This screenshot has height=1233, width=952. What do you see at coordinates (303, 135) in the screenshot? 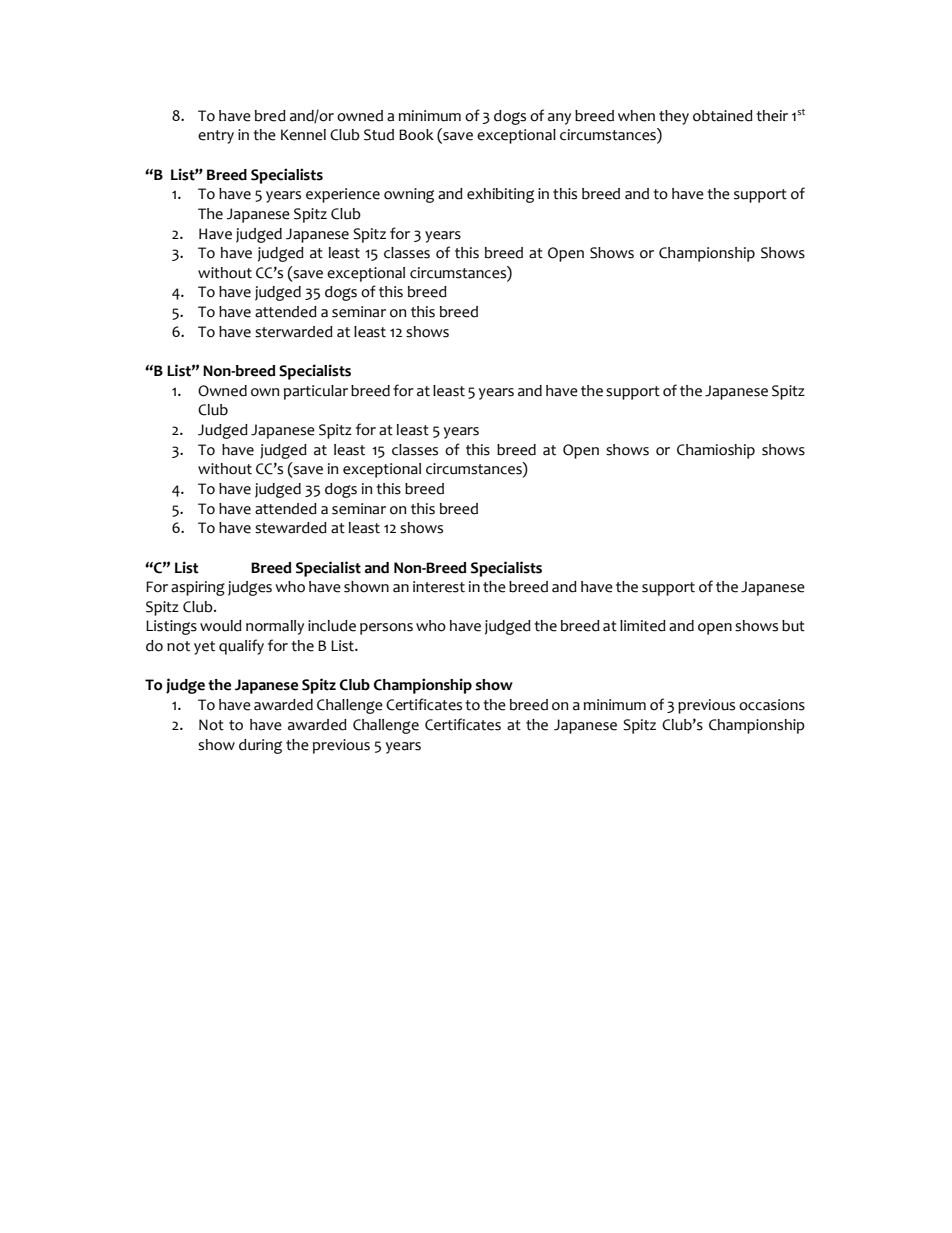
I see `Kennel` at bounding box center [303, 135].
